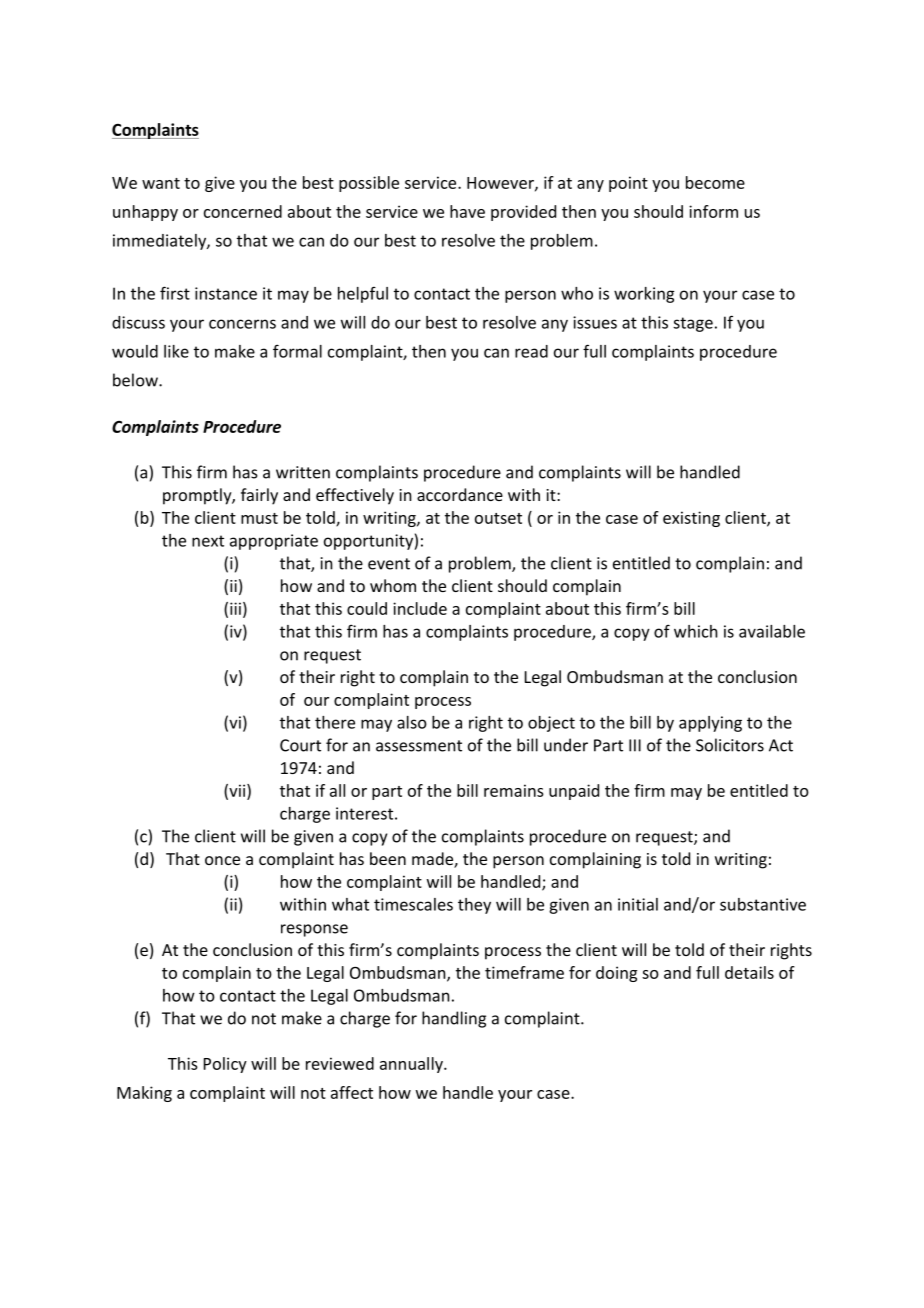 This screenshot has width=924, height=1308. What do you see at coordinates (161, 183) in the screenshot?
I see `want` at bounding box center [161, 183].
